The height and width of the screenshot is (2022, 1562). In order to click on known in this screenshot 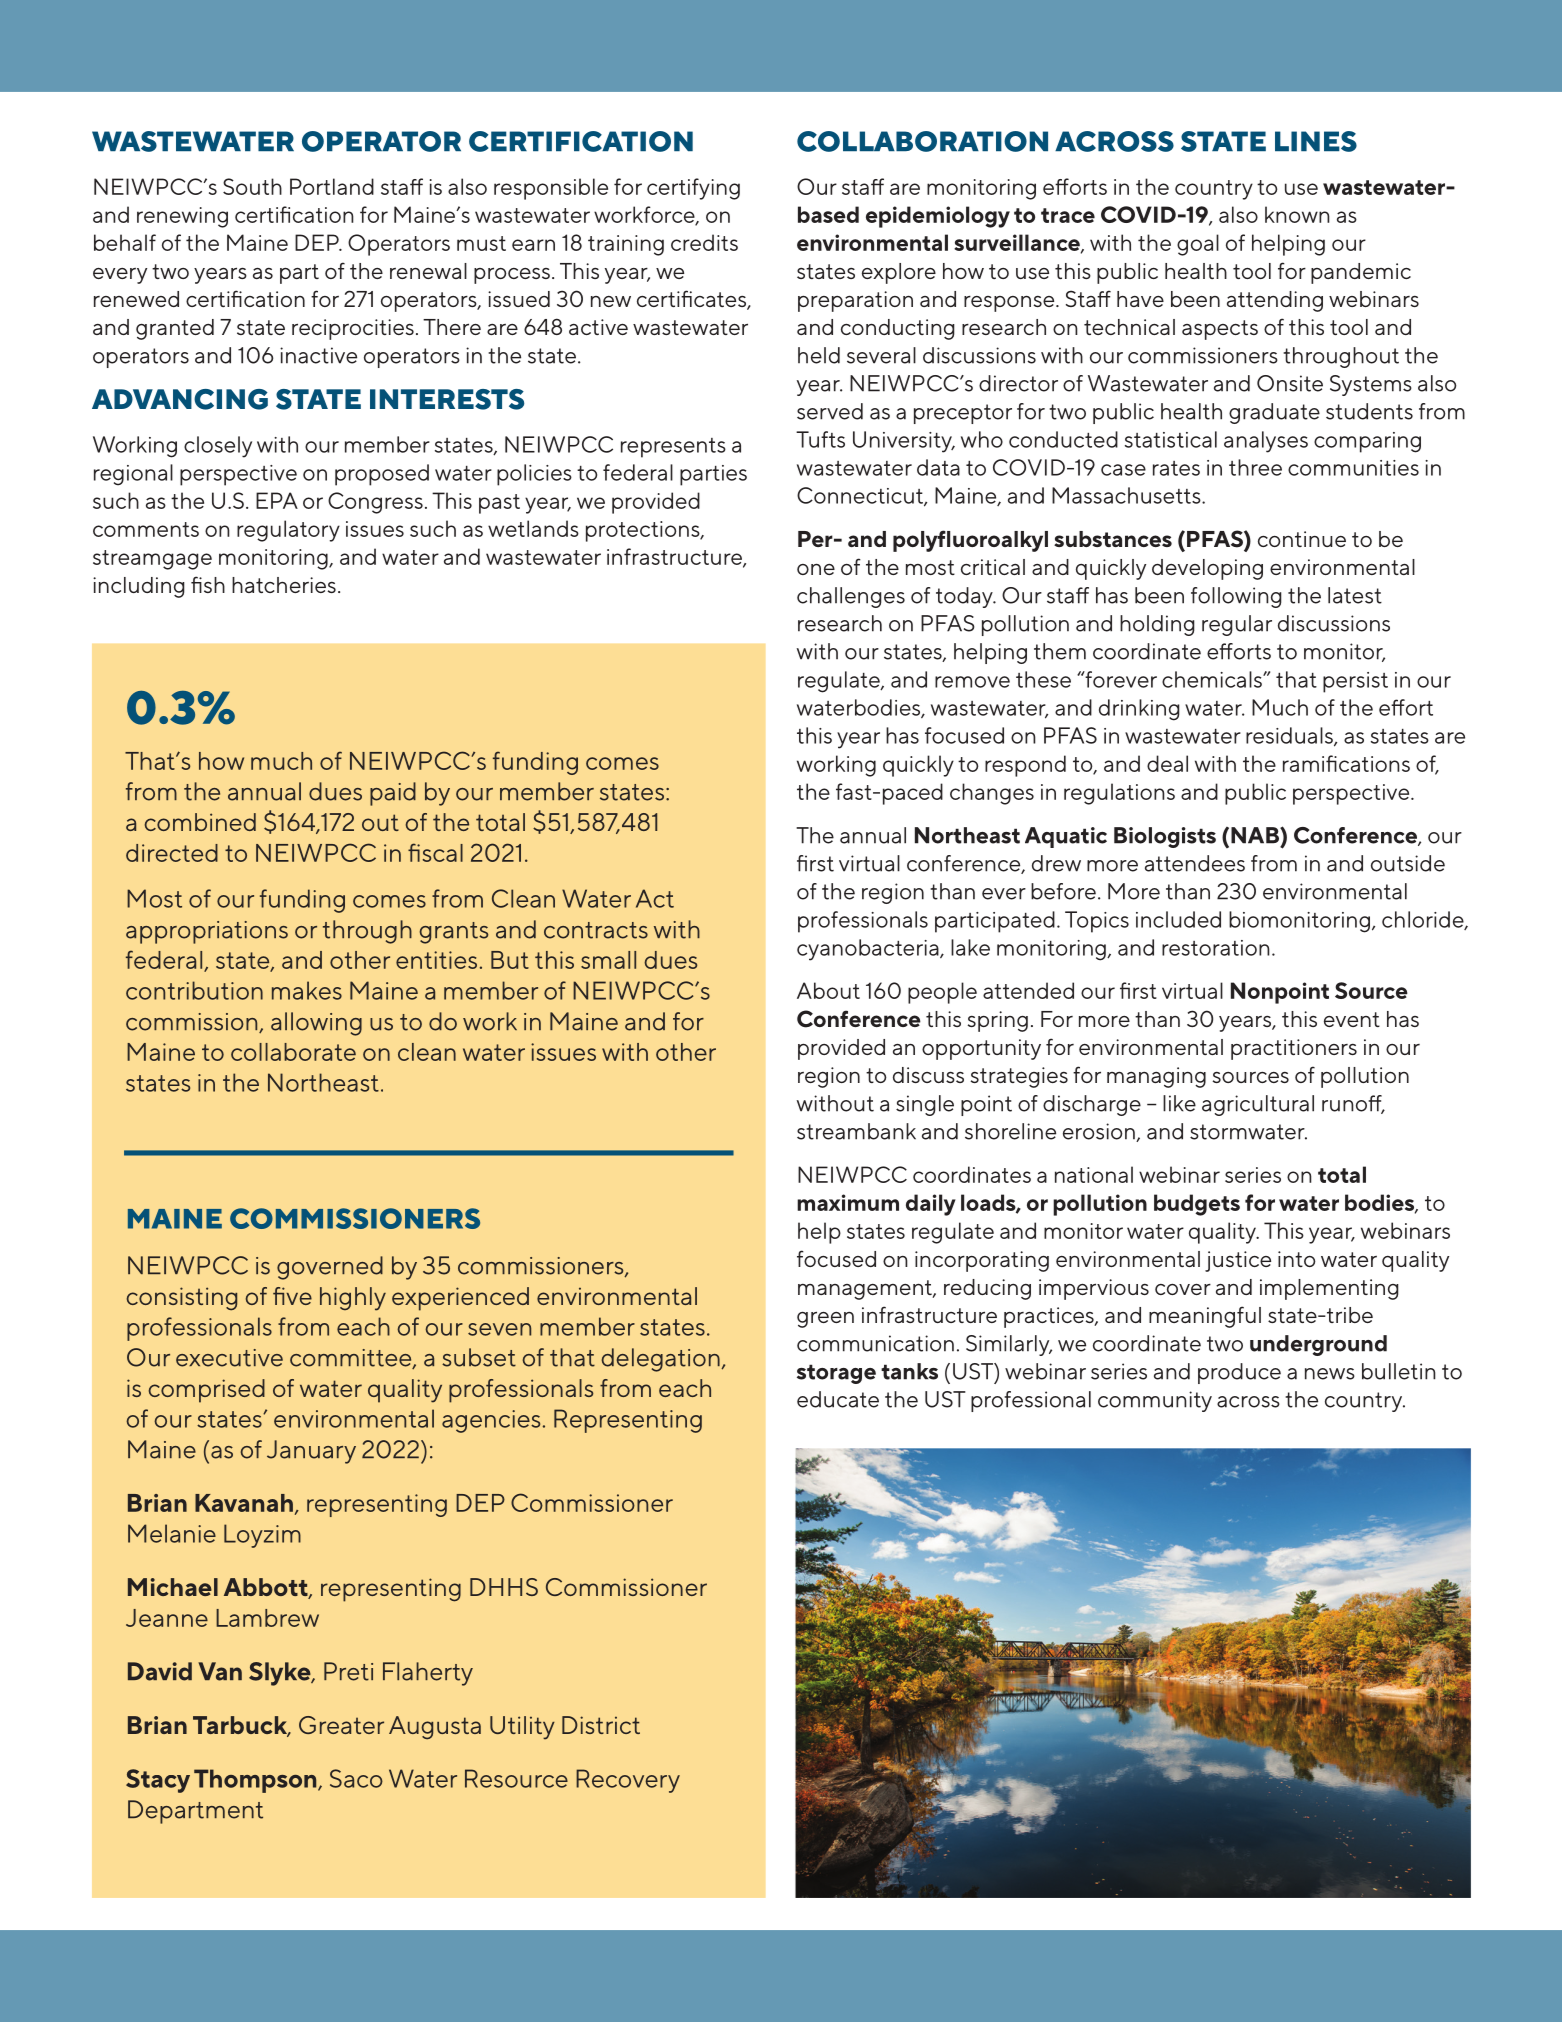, I will do `click(1297, 214)`.
